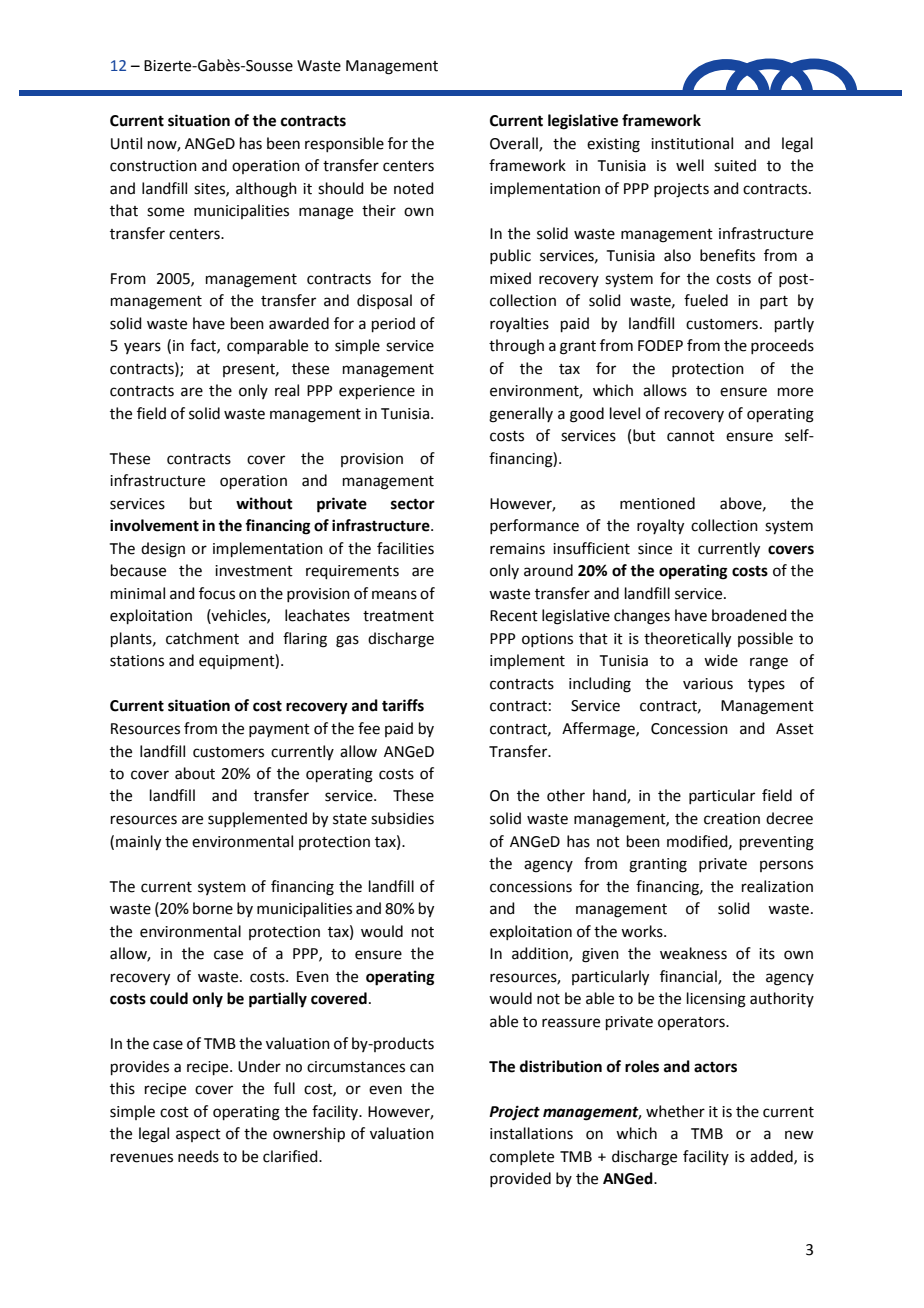 This image has width=924, height=1308. I want to click on noted, so click(414, 188).
